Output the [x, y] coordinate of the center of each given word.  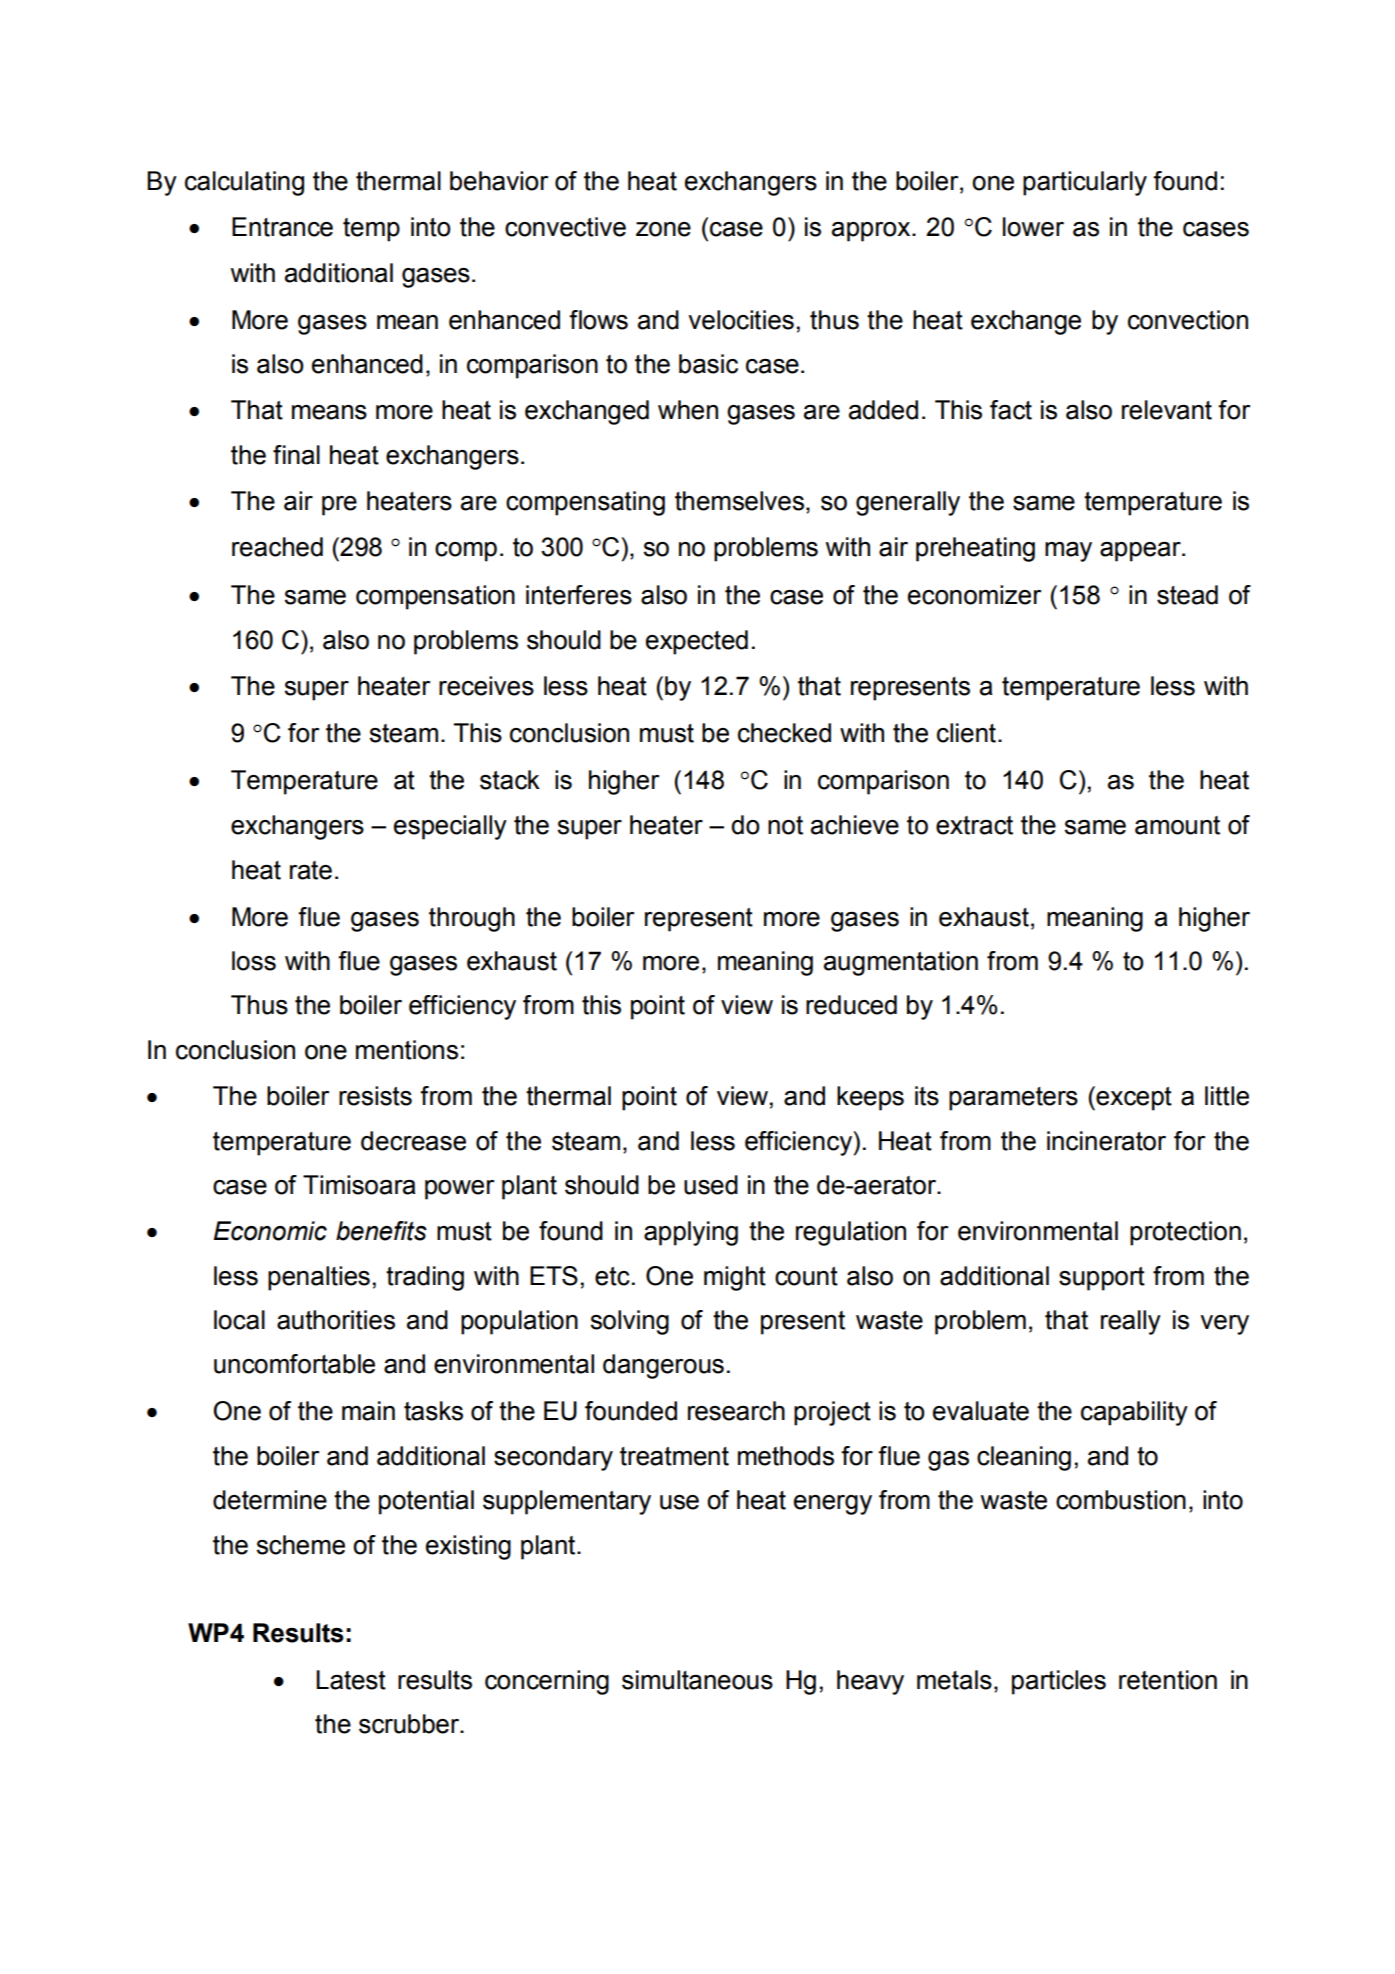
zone [663, 229]
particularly [1085, 183]
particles [1059, 1682]
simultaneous [697, 1680]
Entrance [282, 227]
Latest [351, 1680]
